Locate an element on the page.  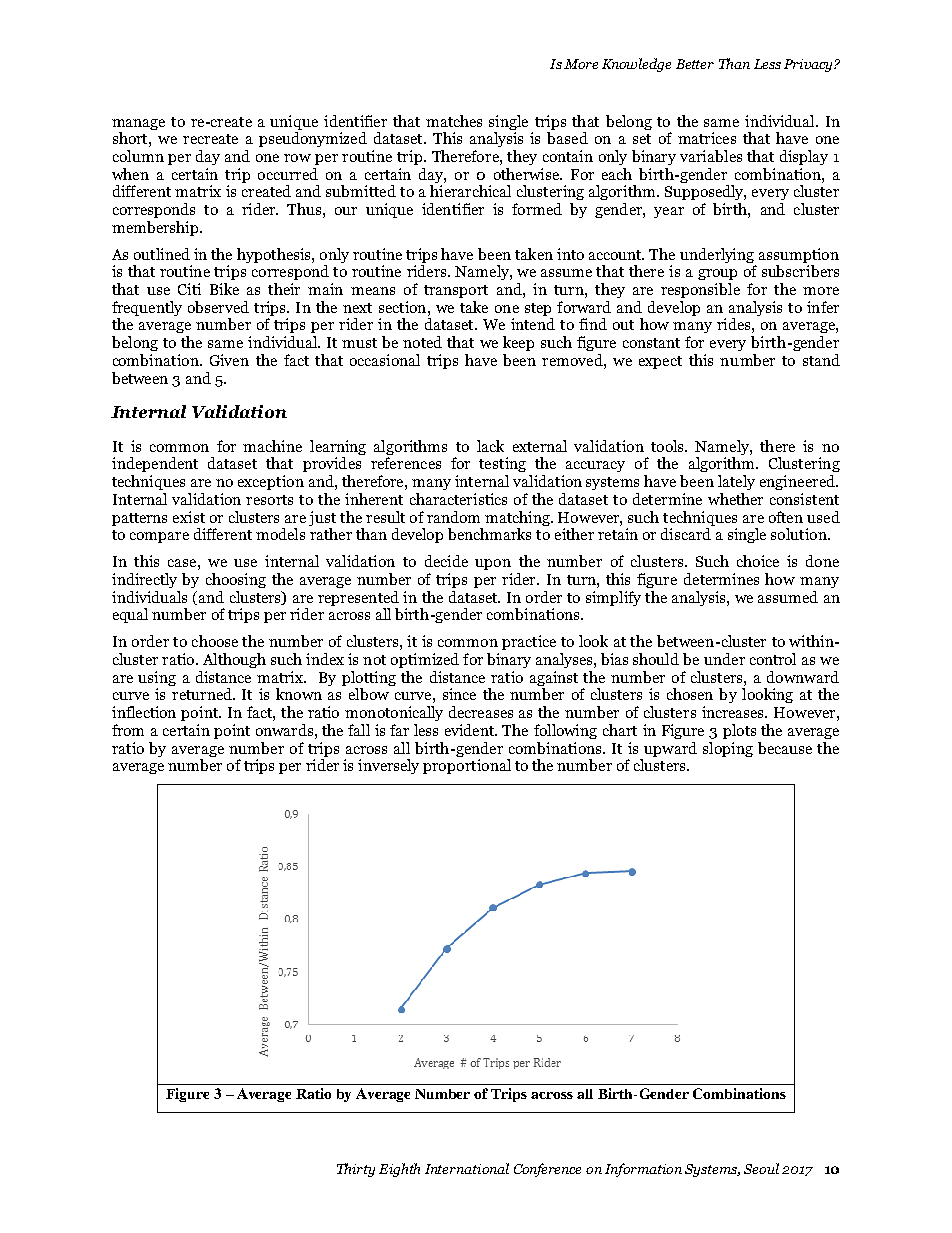
manage is located at coordinates (138, 124).
